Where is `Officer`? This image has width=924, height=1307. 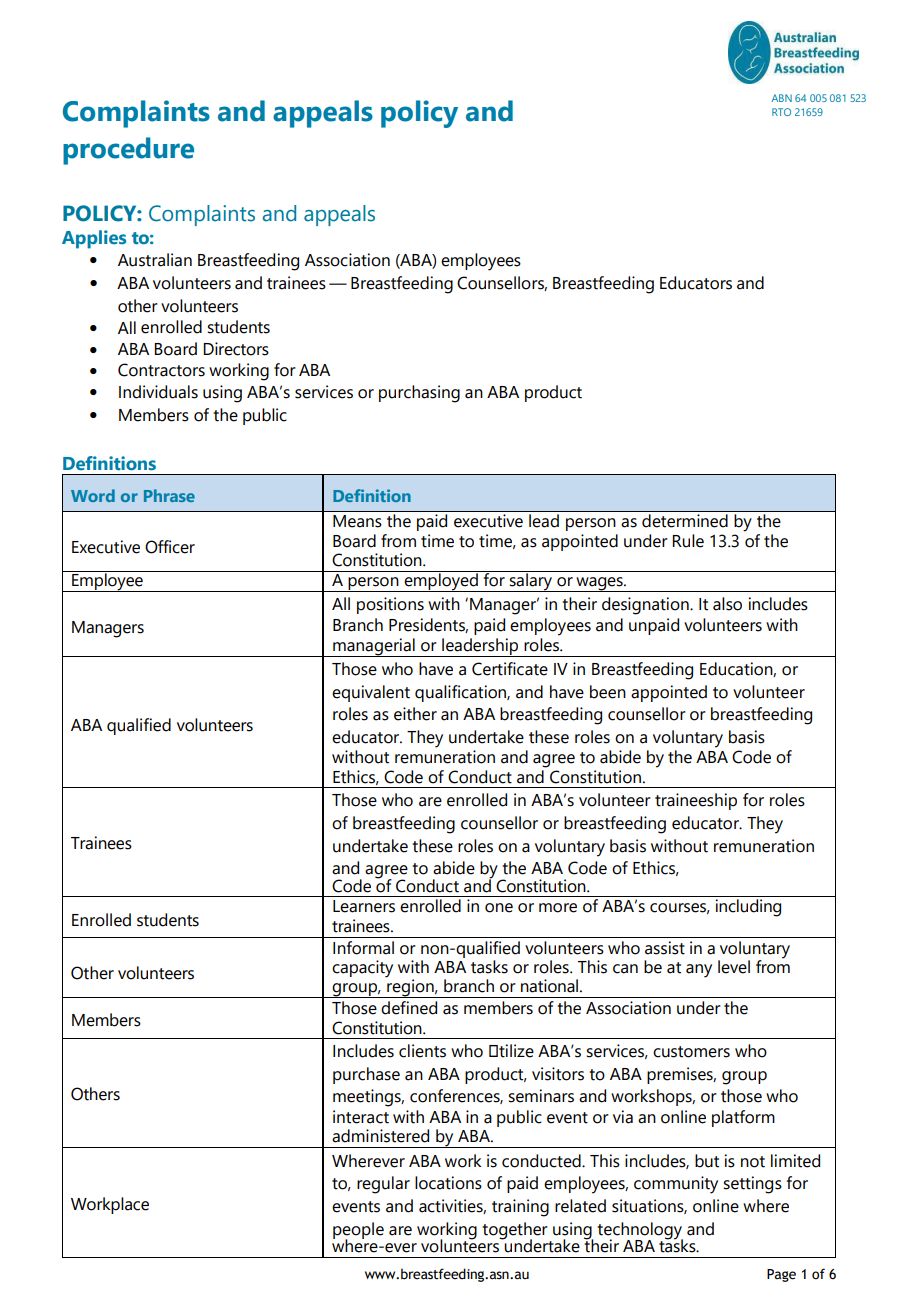
Officer is located at coordinates (170, 547).
